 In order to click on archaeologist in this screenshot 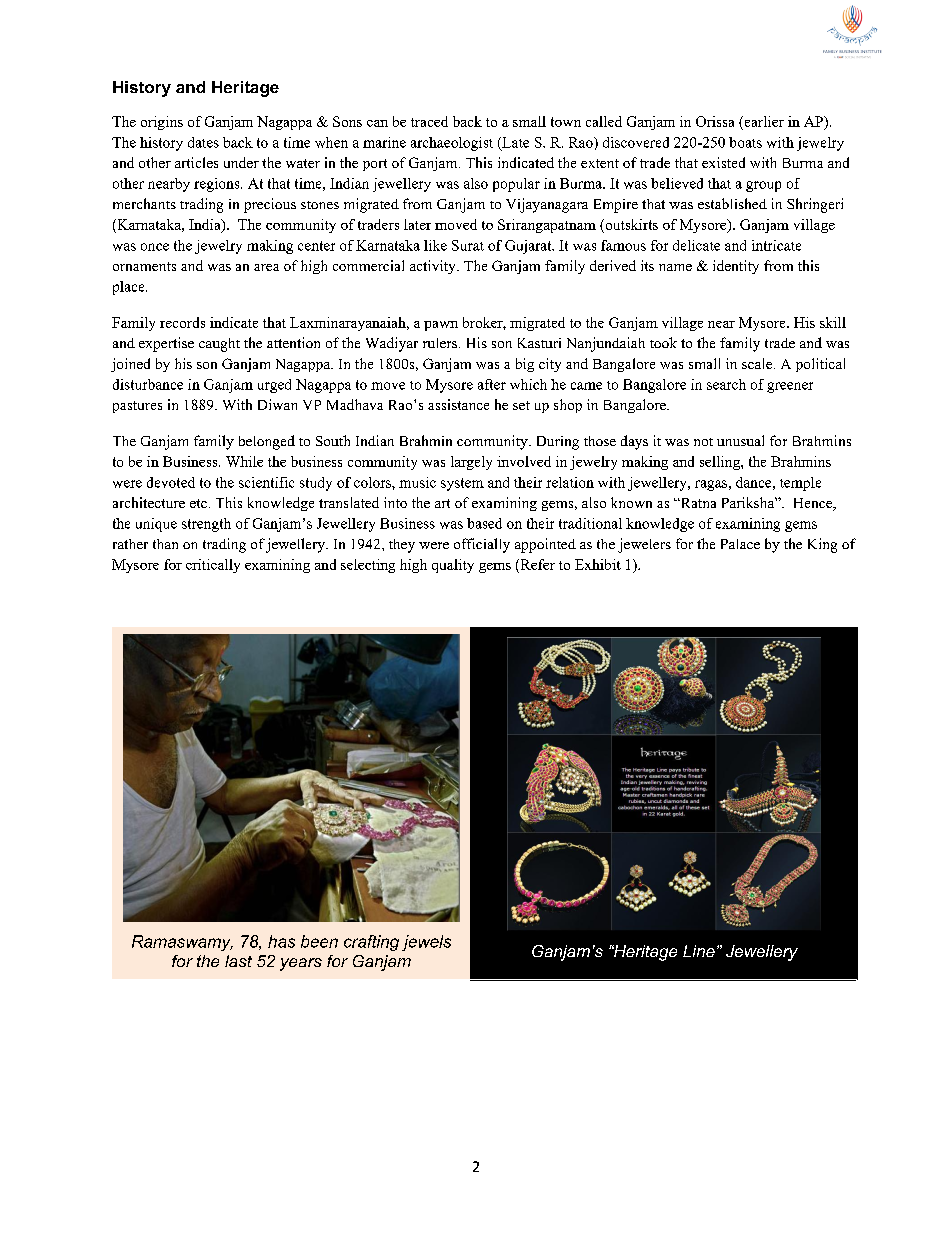, I will do `click(452, 144)`.
